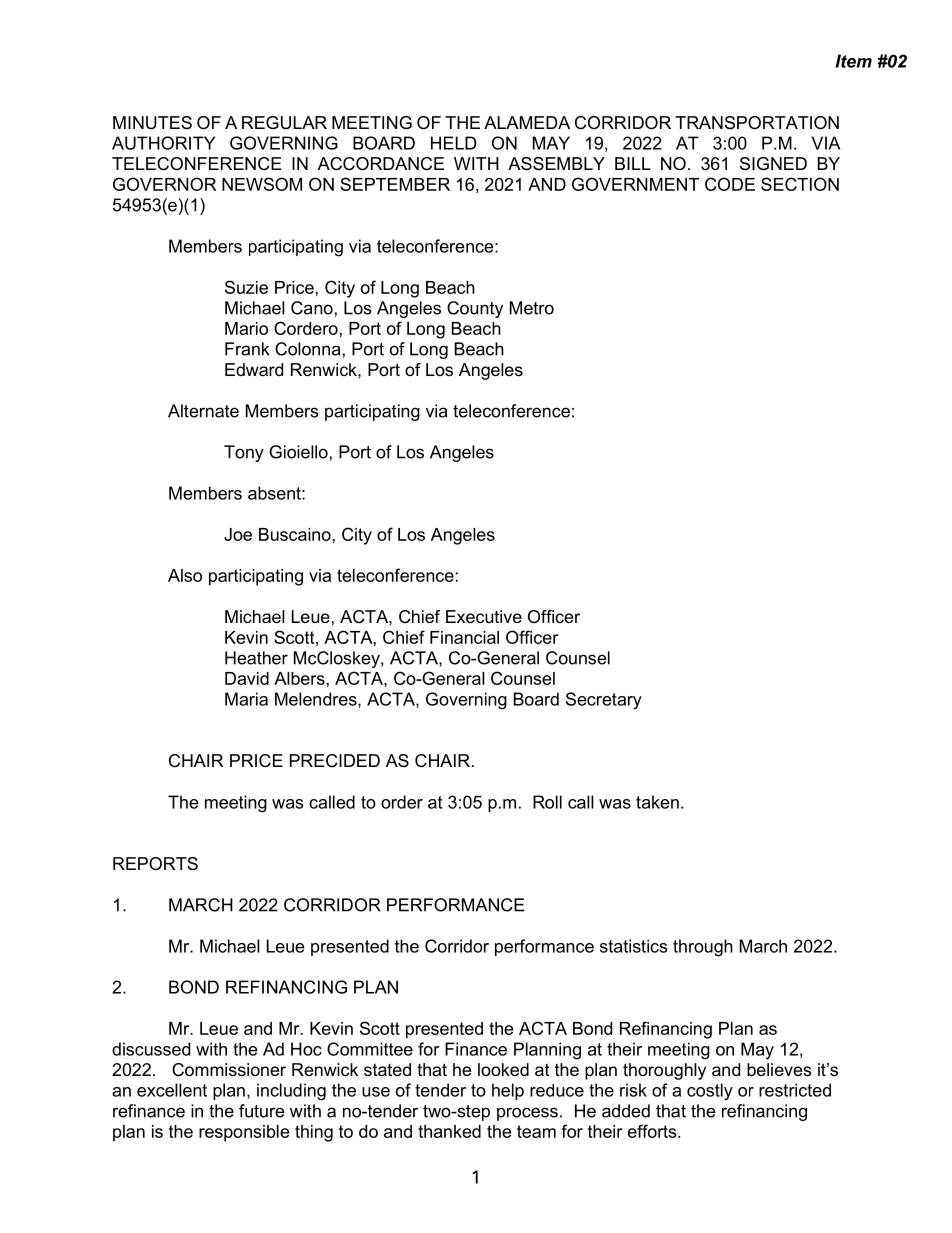 The image size is (952, 1233). Describe the element at coordinates (508, 1091) in the screenshot. I see `help` at that location.
